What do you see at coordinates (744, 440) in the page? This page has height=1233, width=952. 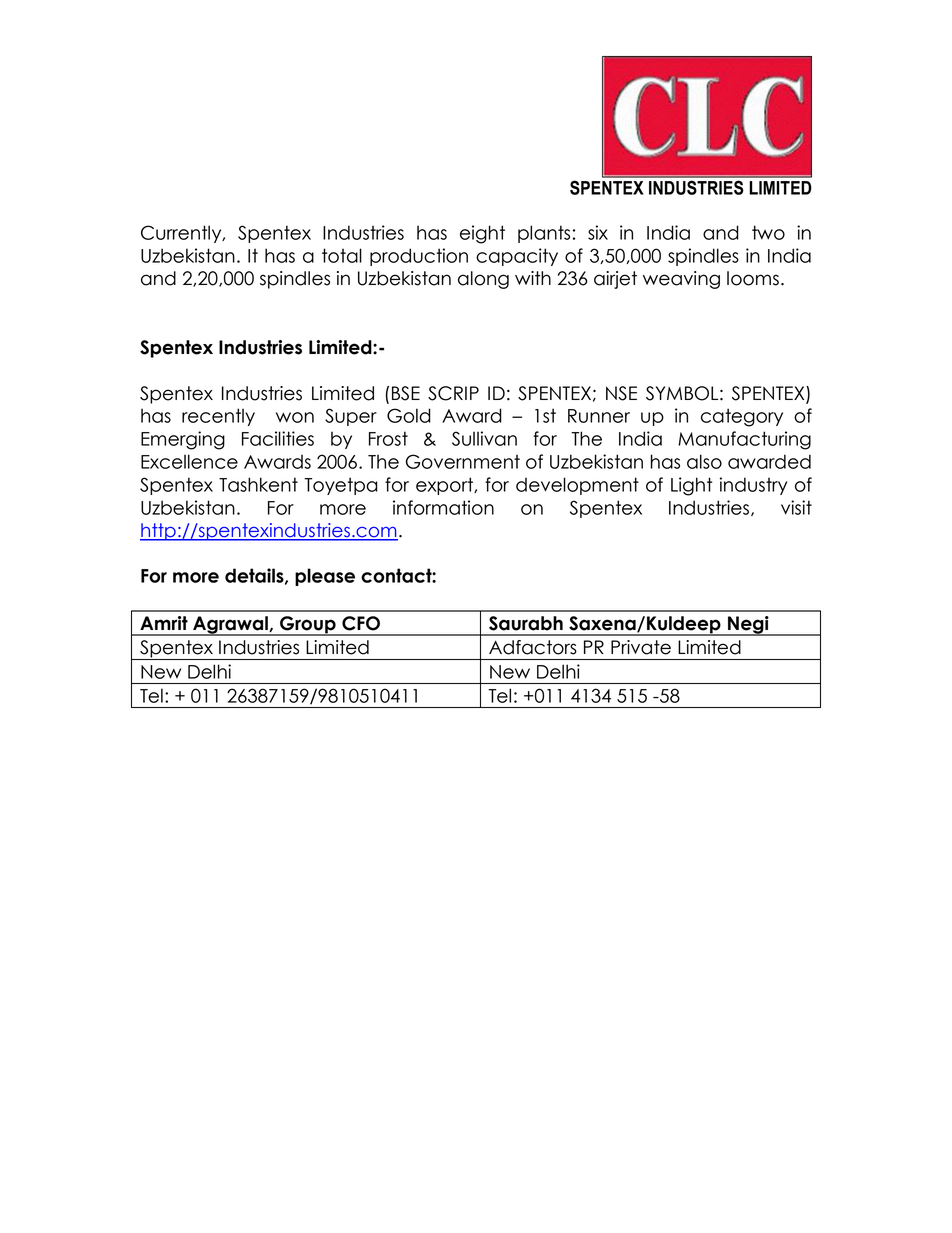 I see `Manufacturing` at bounding box center [744, 440].
